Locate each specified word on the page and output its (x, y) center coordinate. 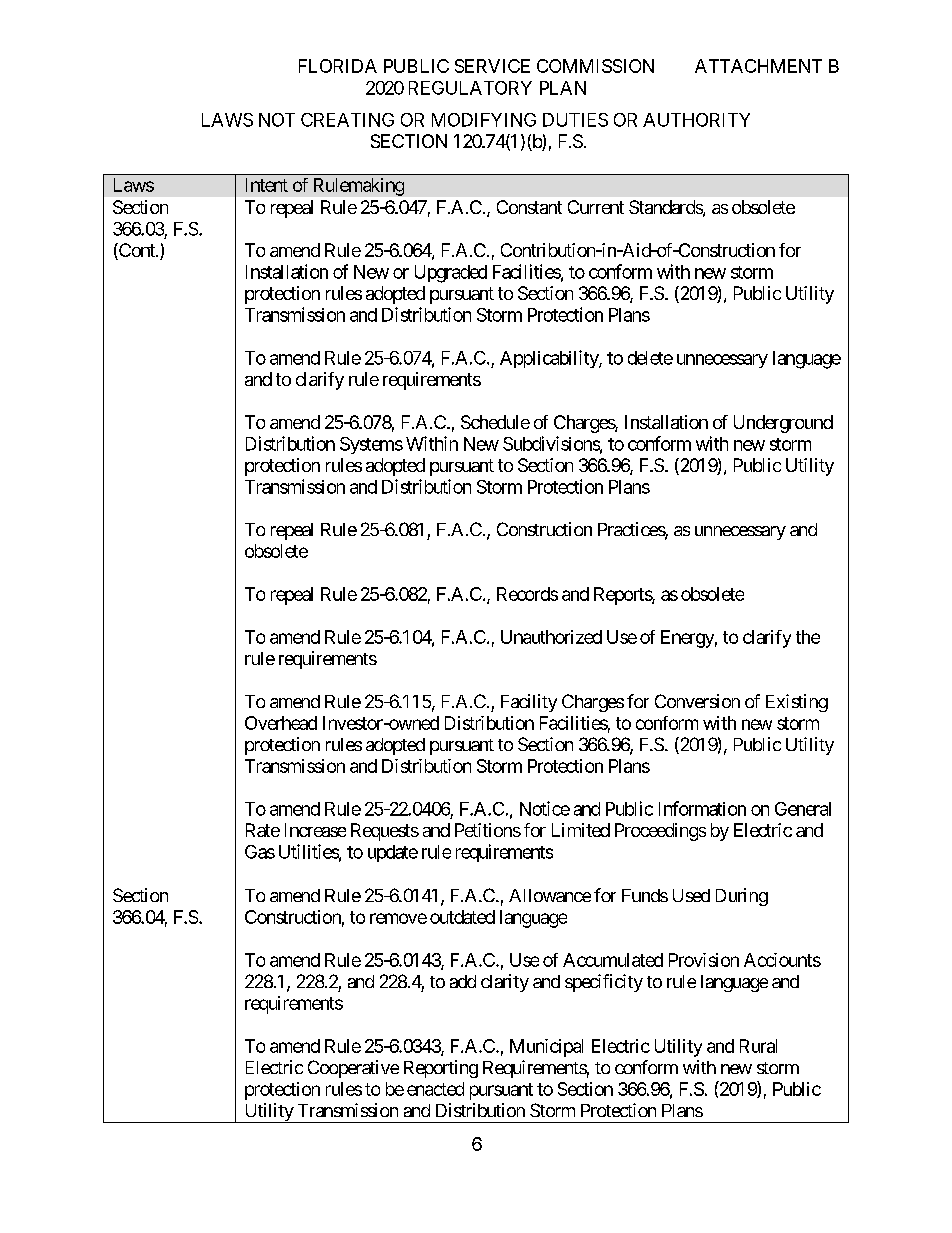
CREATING (347, 120)
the (808, 637)
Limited (581, 830)
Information (702, 808)
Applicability (550, 359)
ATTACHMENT (758, 66)
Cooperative (353, 1069)
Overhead (281, 723)
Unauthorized (551, 637)
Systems (371, 445)
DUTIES (575, 120)
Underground (783, 424)
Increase (315, 830)
